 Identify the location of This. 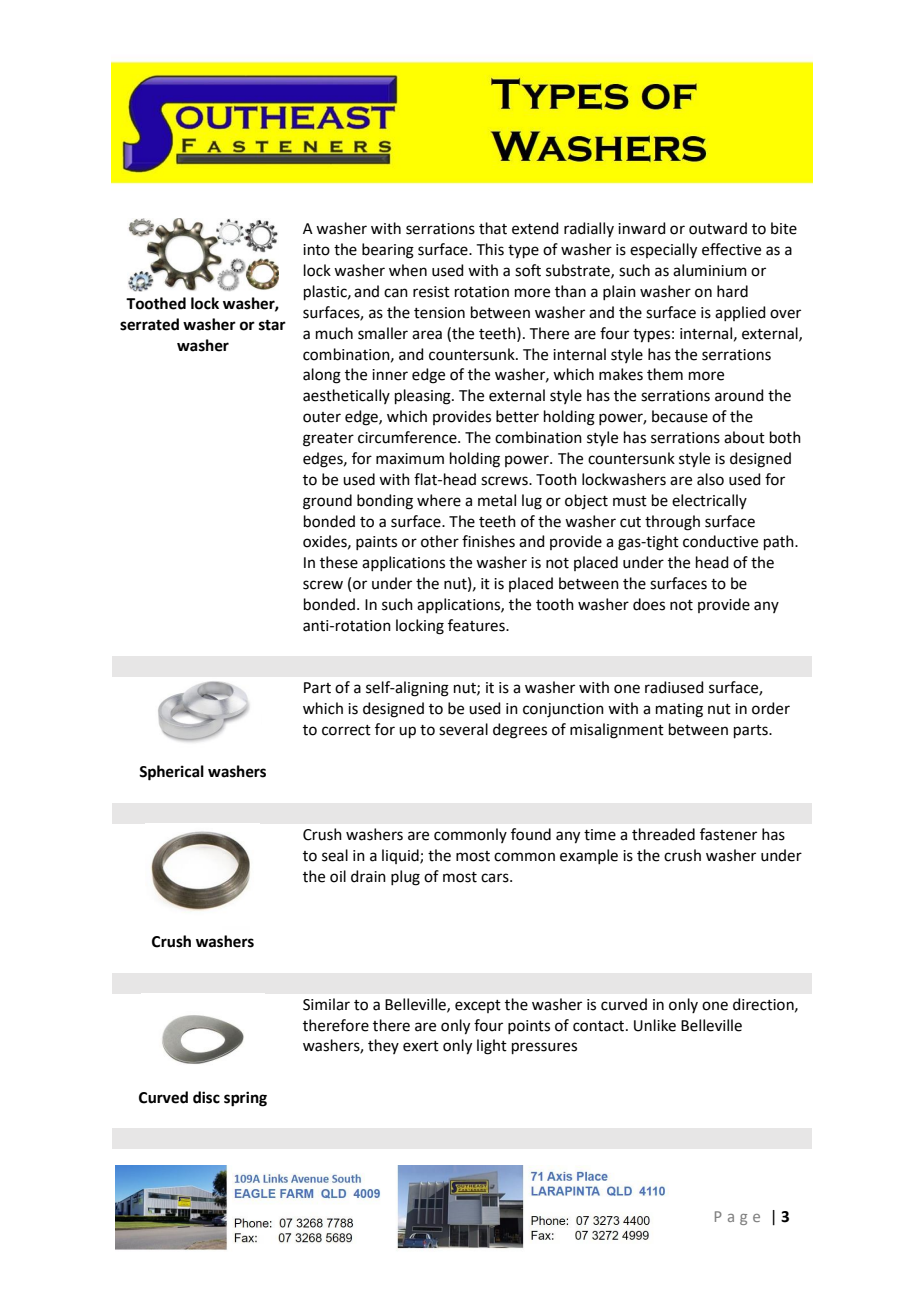
(490, 249).
